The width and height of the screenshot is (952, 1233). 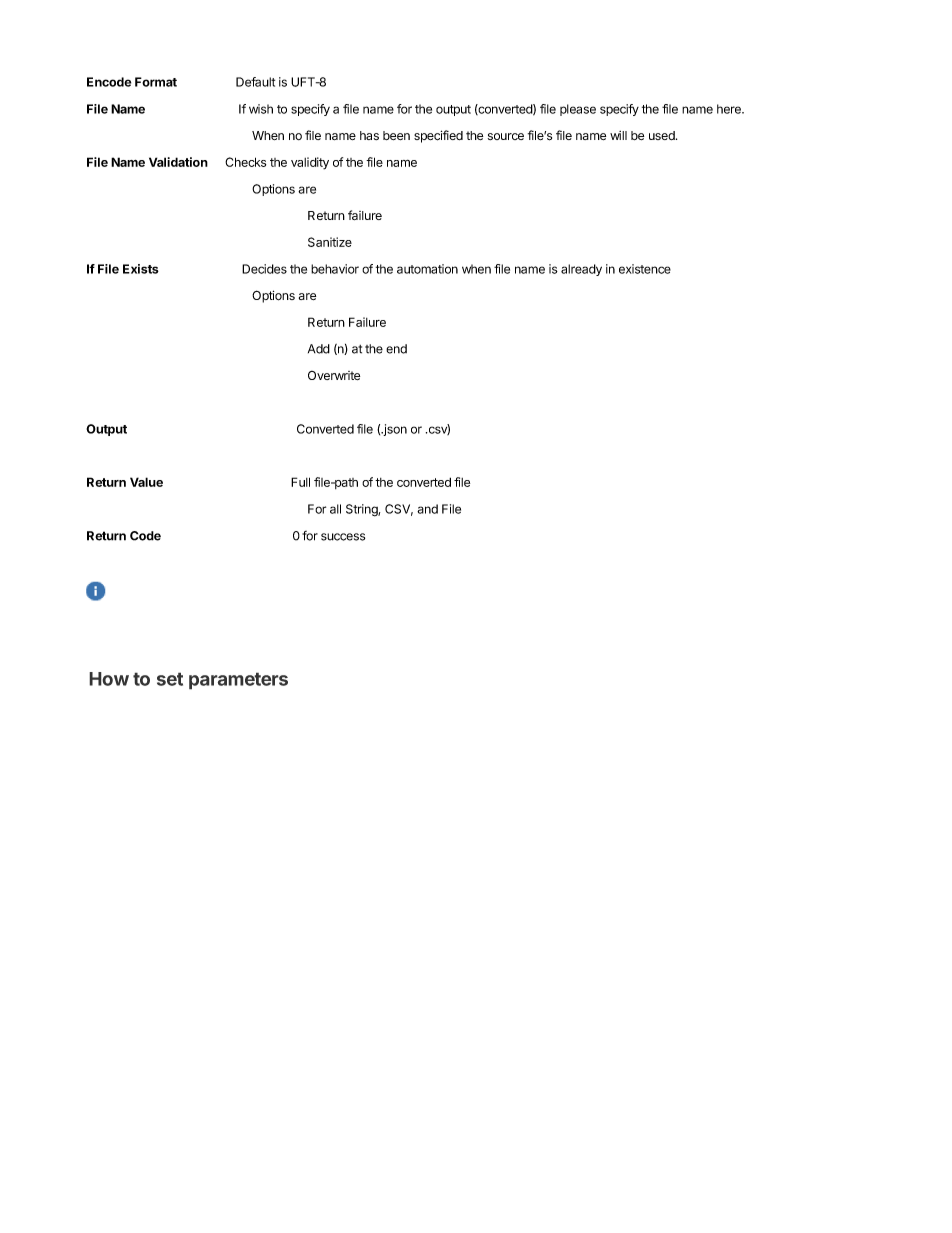 I want to click on parameters, so click(x=238, y=681).
